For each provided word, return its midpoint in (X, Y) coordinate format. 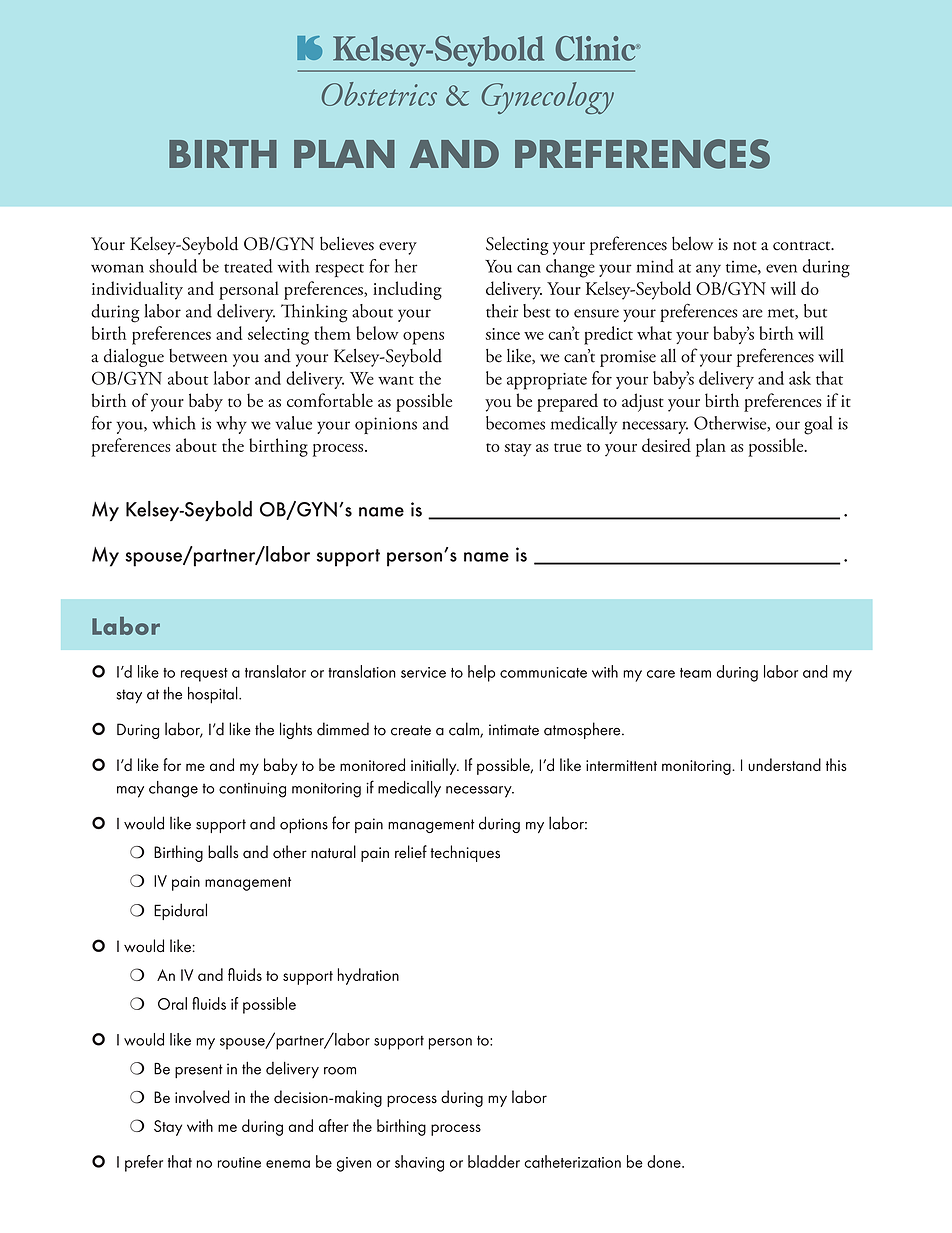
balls (223, 852)
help (481, 673)
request (204, 675)
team (695, 673)
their (502, 311)
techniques (465, 853)
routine (239, 1162)
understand (784, 764)
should (173, 266)
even (781, 268)
